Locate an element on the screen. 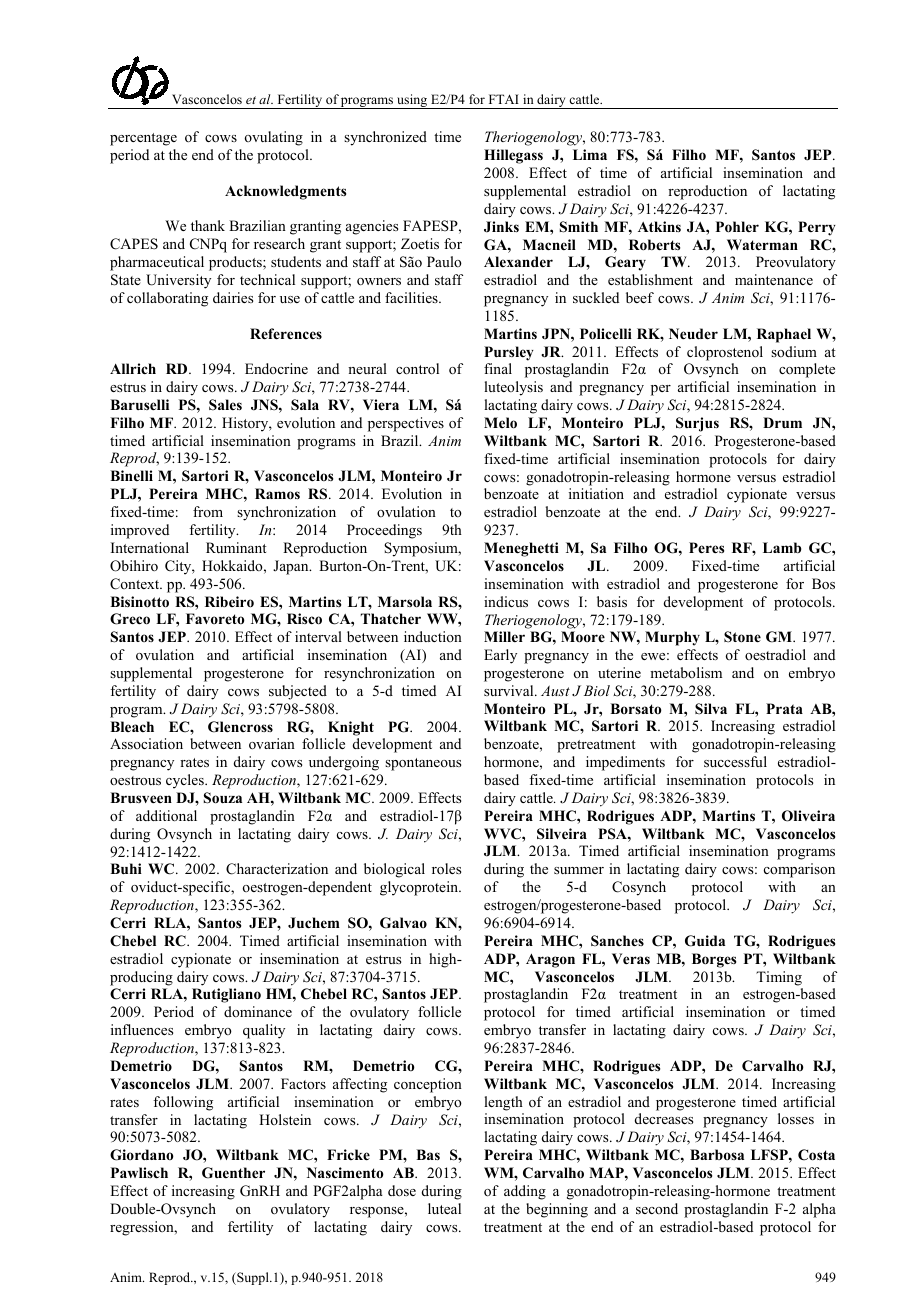 This screenshot has height=1308, width=924. Oliveira is located at coordinates (808, 816).
